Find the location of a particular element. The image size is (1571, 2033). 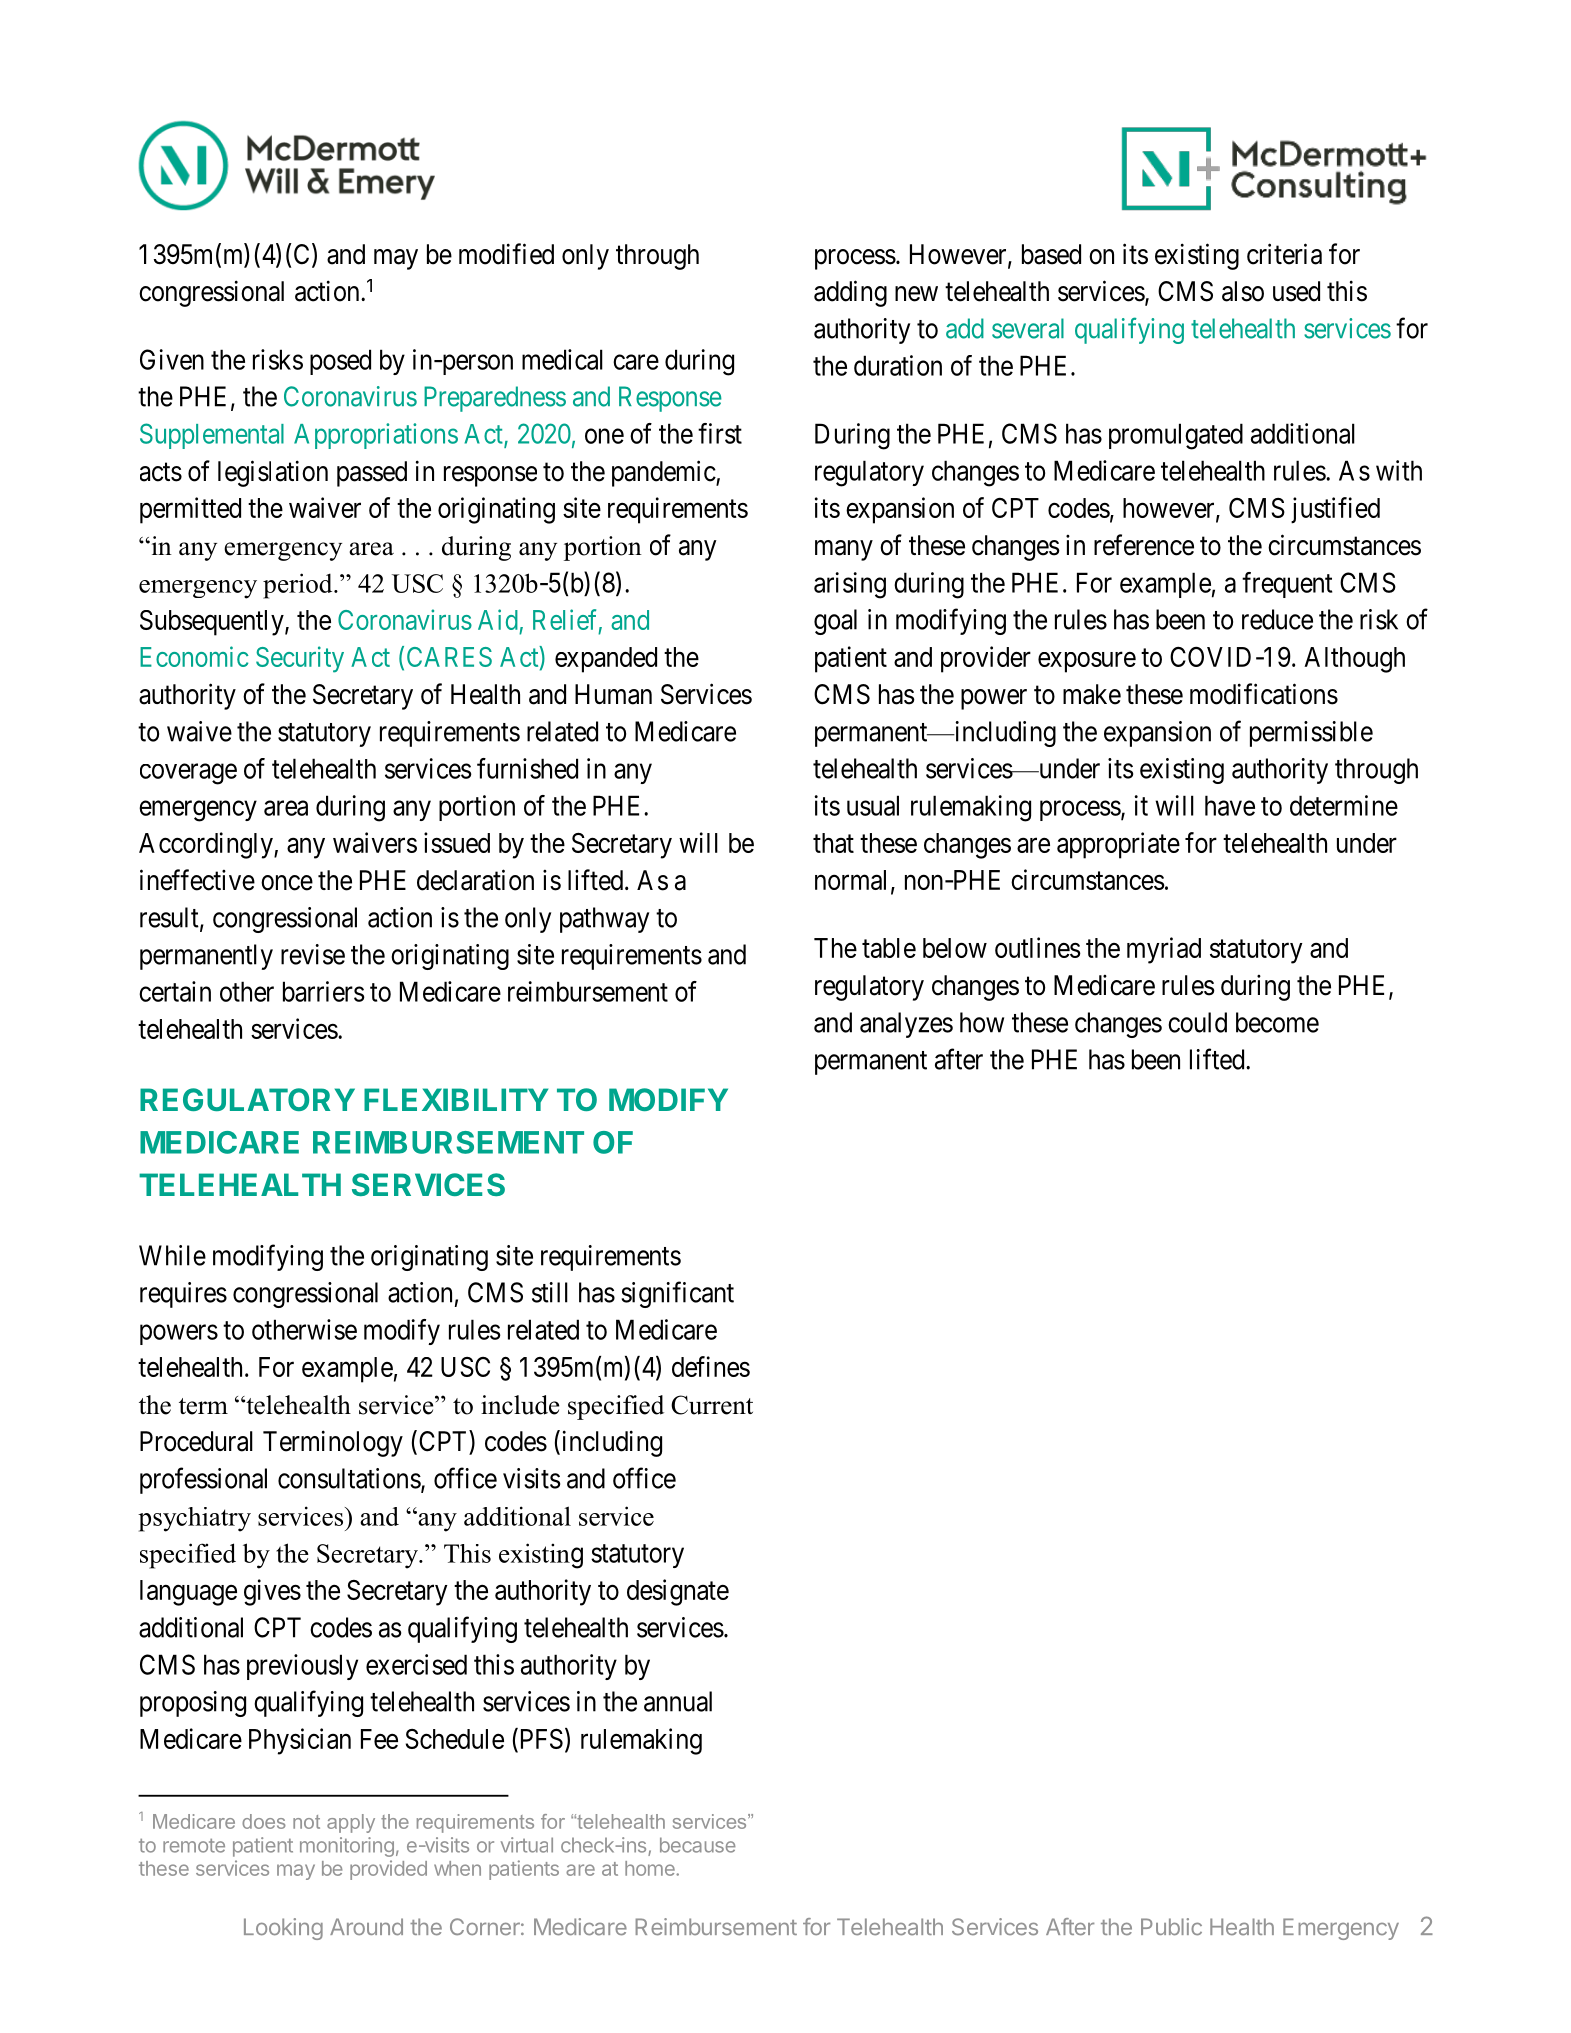

Current is located at coordinates (712, 1405).
